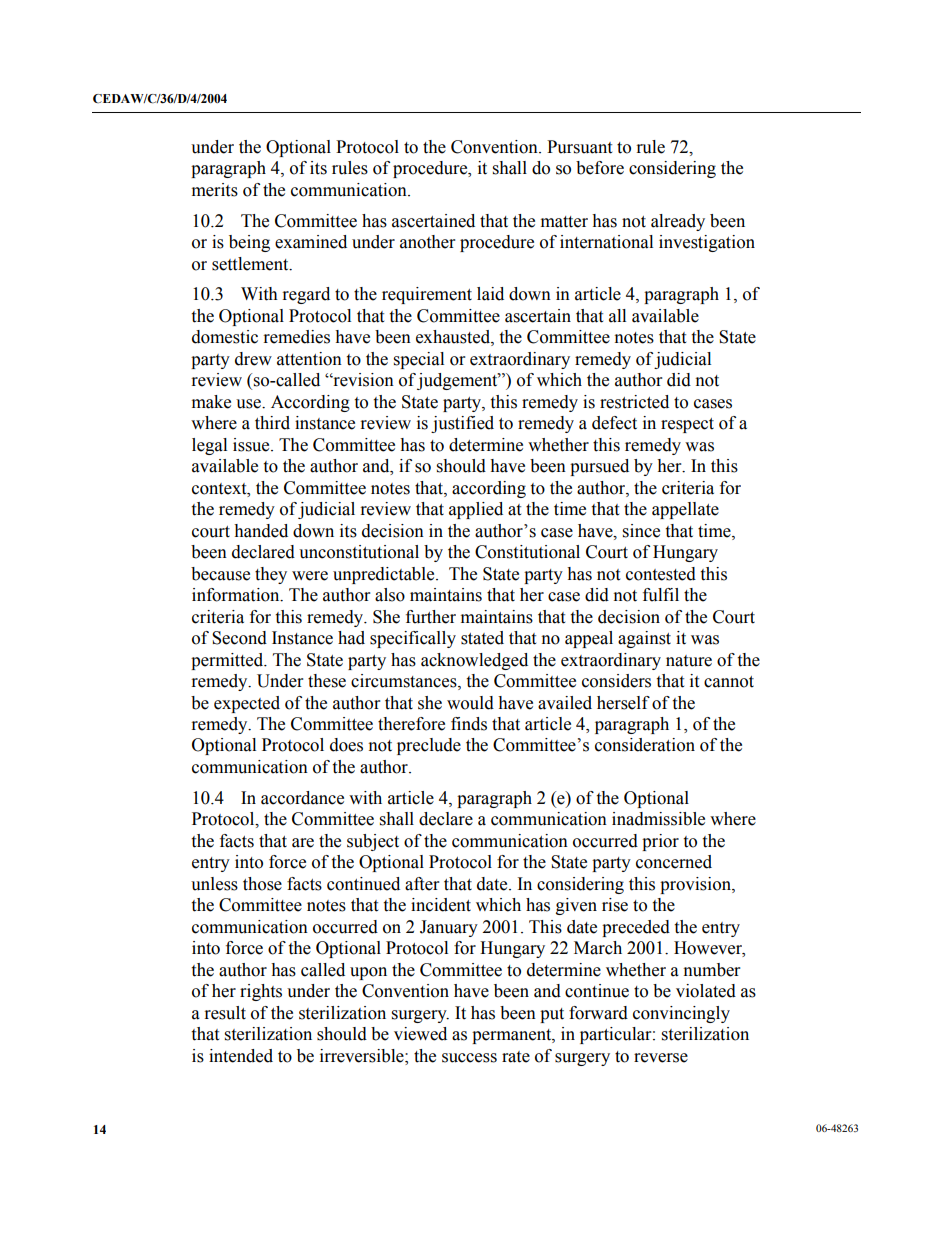 This screenshot has height=1233, width=952. I want to click on they, so click(271, 575).
